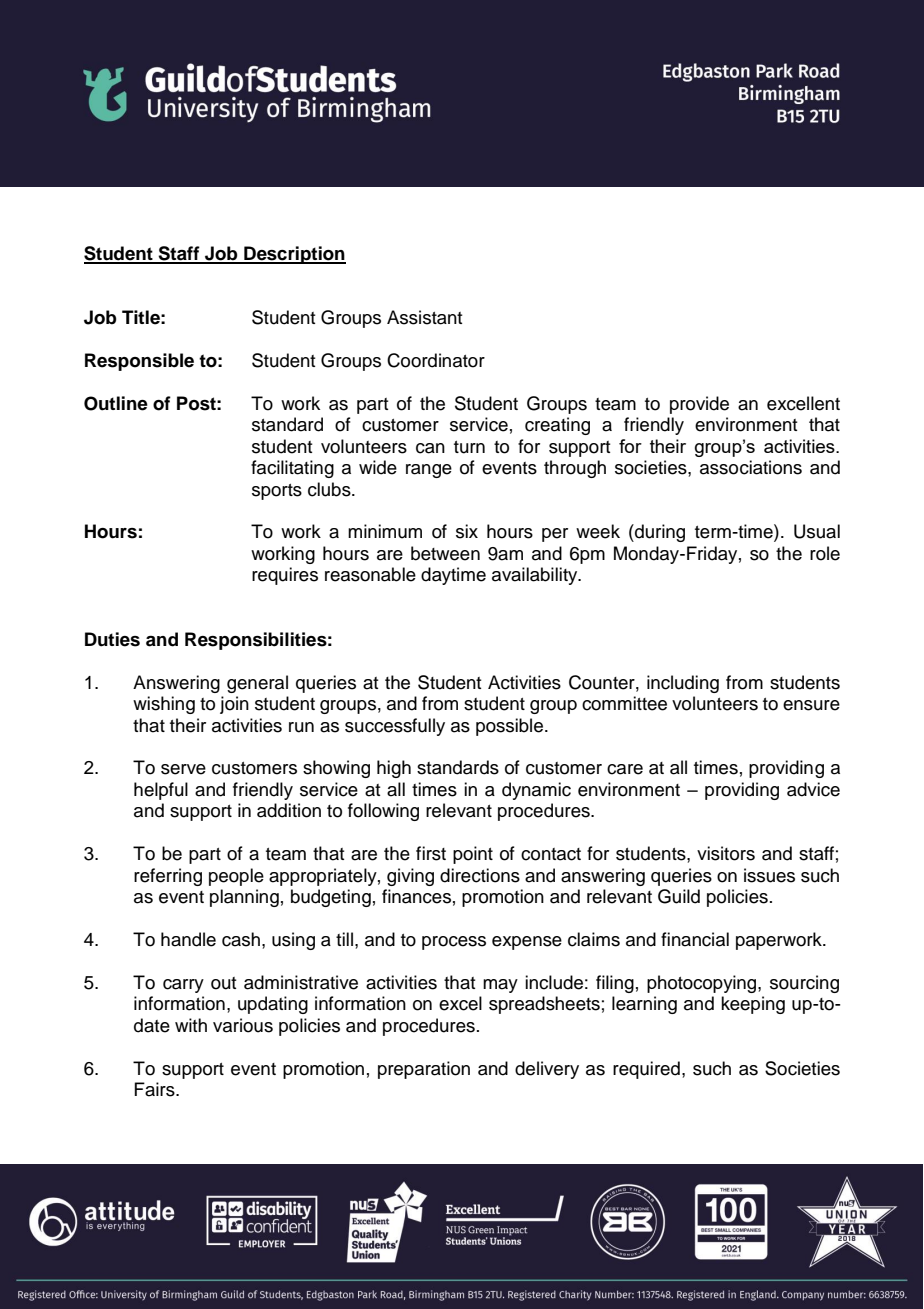 The width and height of the page is (924, 1309). Describe the element at coordinates (699, 405) in the page. I see `provide` at that location.
